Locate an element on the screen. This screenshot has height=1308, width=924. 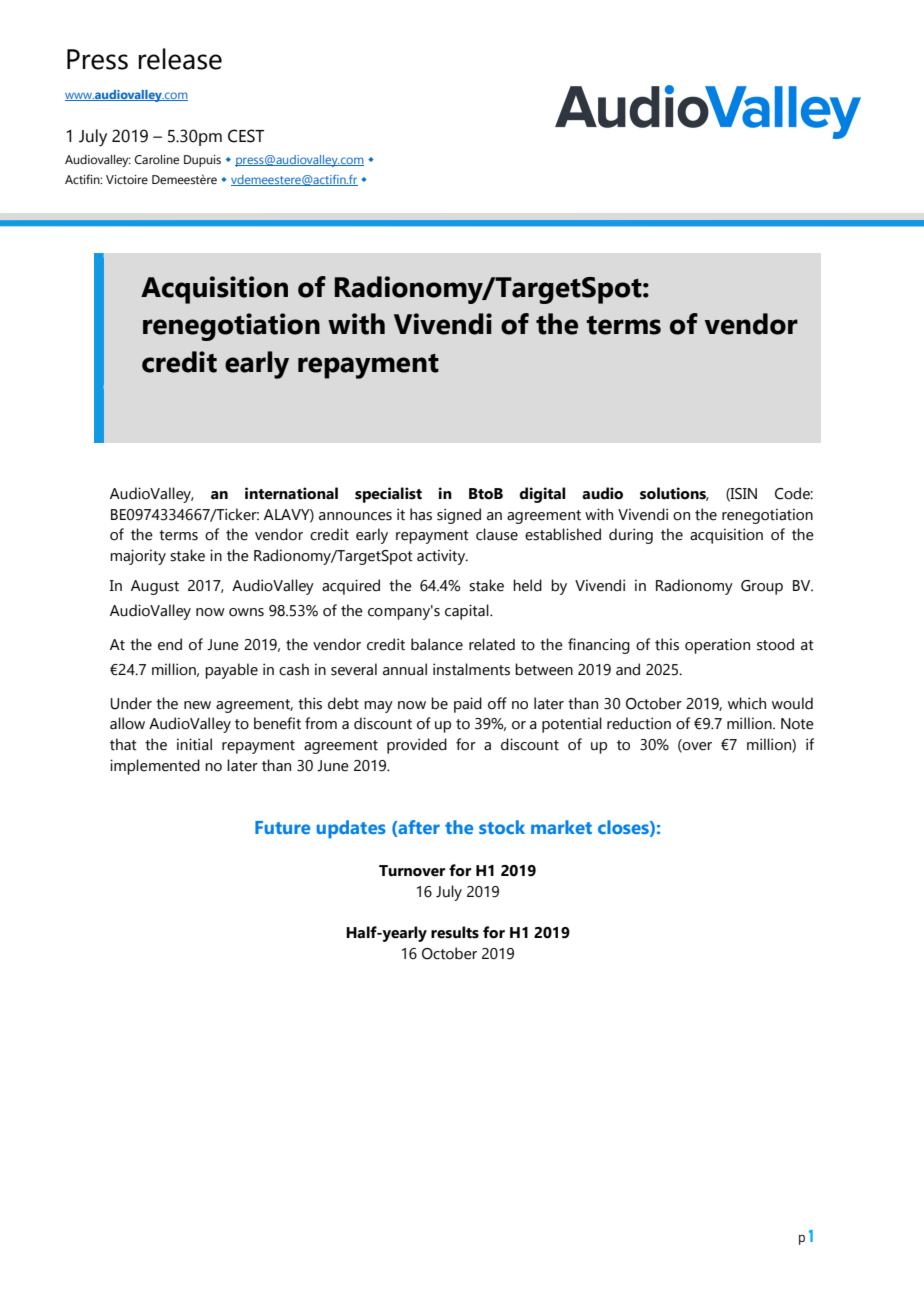
which is located at coordinates (747, 703).
